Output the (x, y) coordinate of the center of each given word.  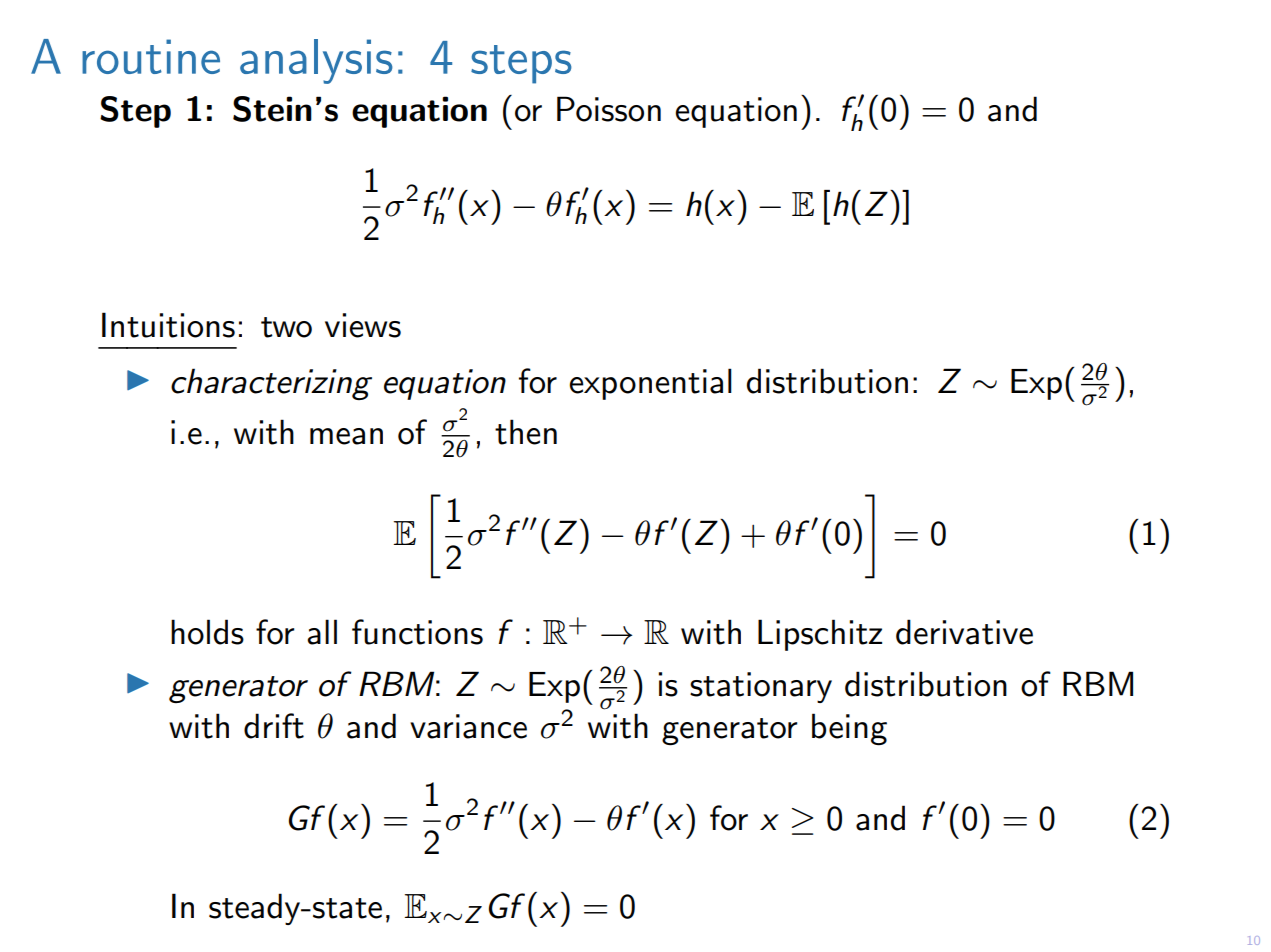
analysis (316, 61)
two (286, 327)
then (526, 432)
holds (207, 632)
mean (346, 436)
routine (151, 56)
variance (468, 726)
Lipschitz (820, 635)
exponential (650, 384)
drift (274, 726)
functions (417, 632)
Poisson (609, 109)
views (363, 325)
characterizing (271, 384)
